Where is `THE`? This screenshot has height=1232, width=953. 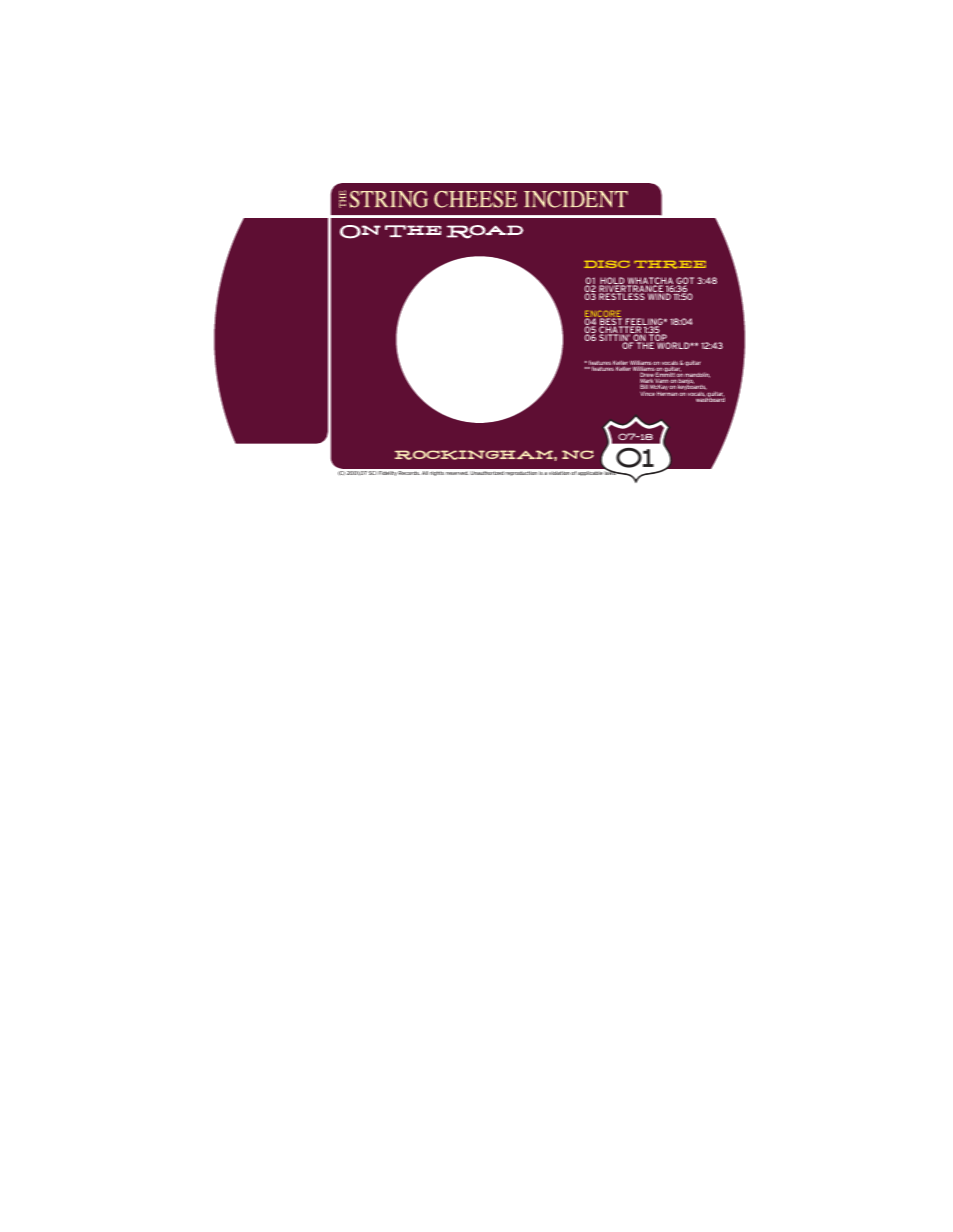
THE is located at coordinates (645, 345).
